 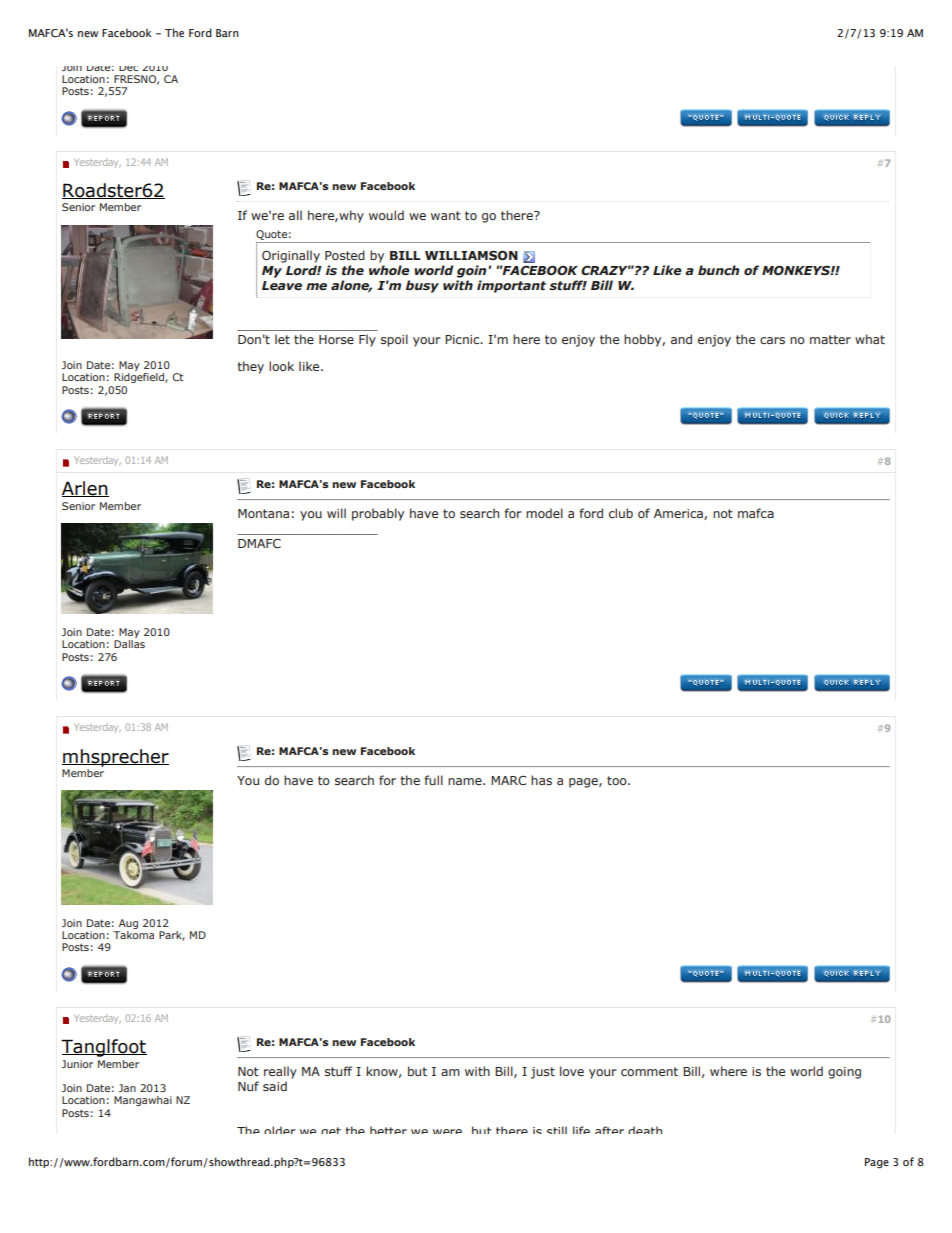 What do you see at coordinates (772, 340) in the screenshot?
I see `cars` at bounding box center [772, 340].
